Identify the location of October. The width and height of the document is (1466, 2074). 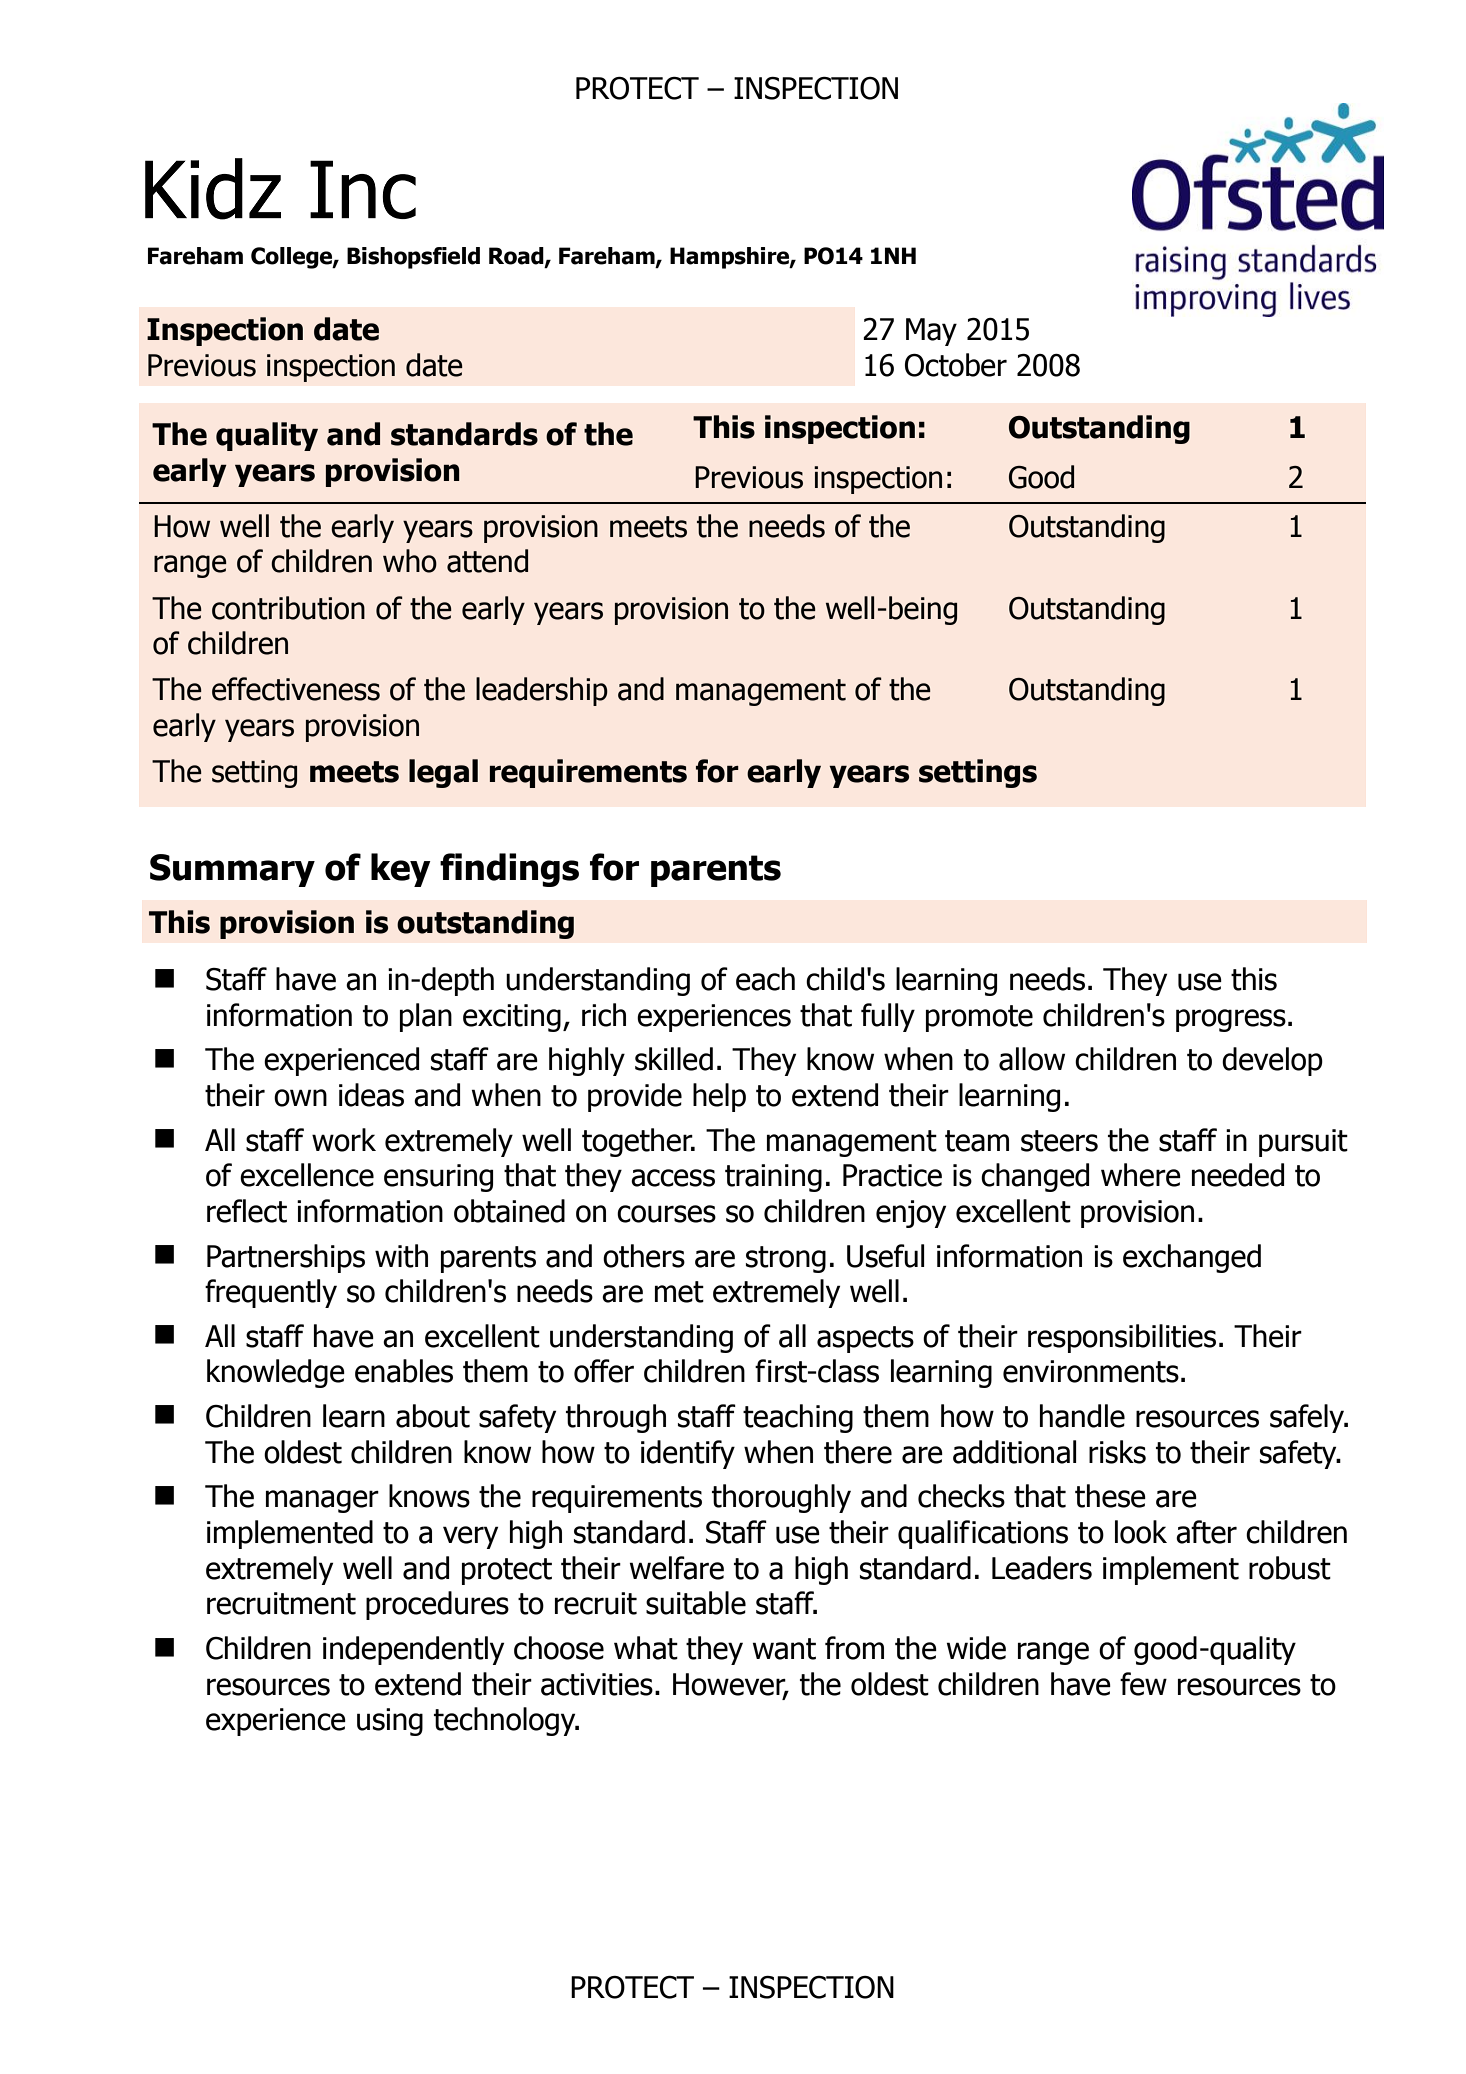
(956, 365).
